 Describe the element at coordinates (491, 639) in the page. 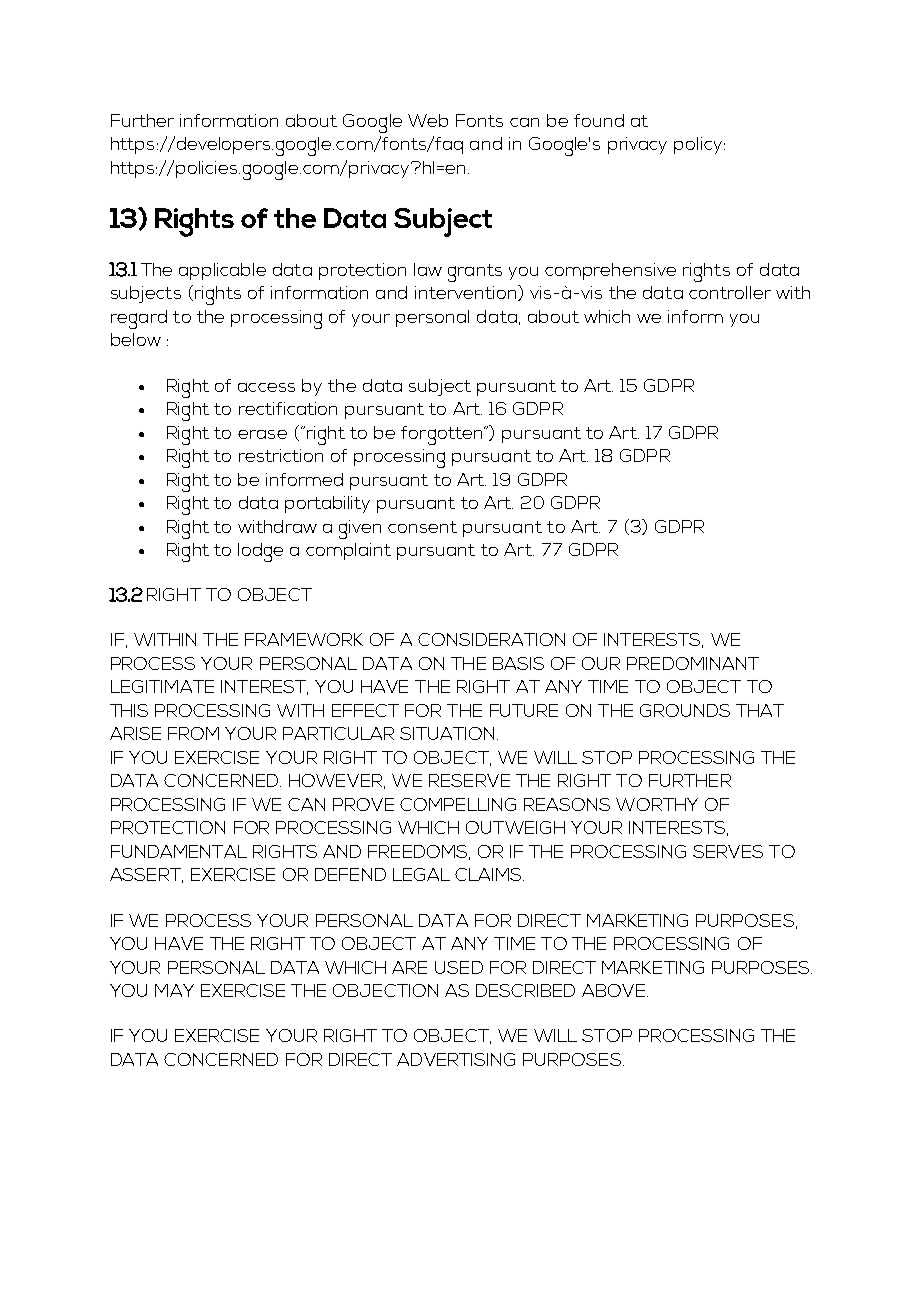

I see `CONSIDERATION` at that location.
